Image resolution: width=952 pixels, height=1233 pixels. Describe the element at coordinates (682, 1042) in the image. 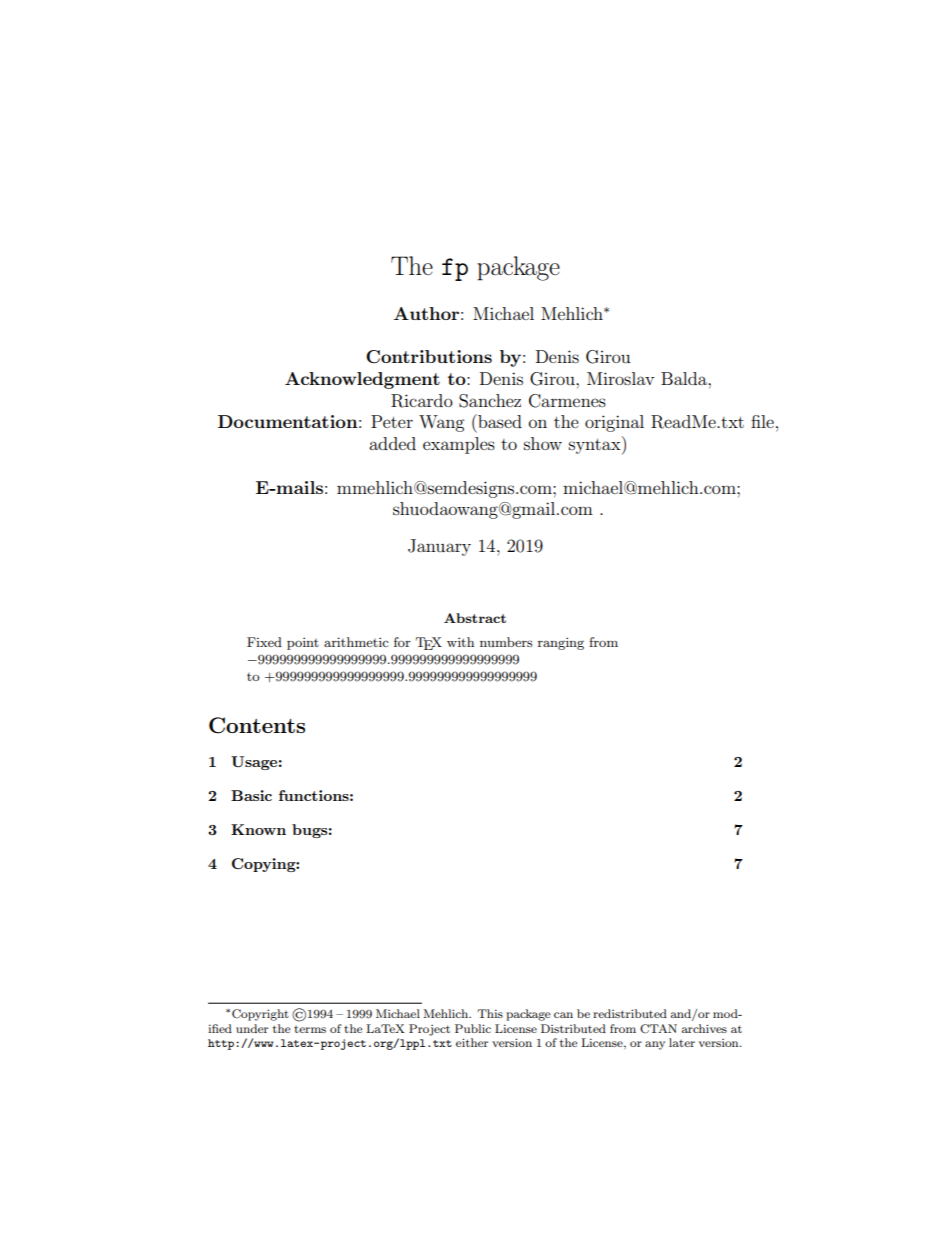

I see `later` at that location.
